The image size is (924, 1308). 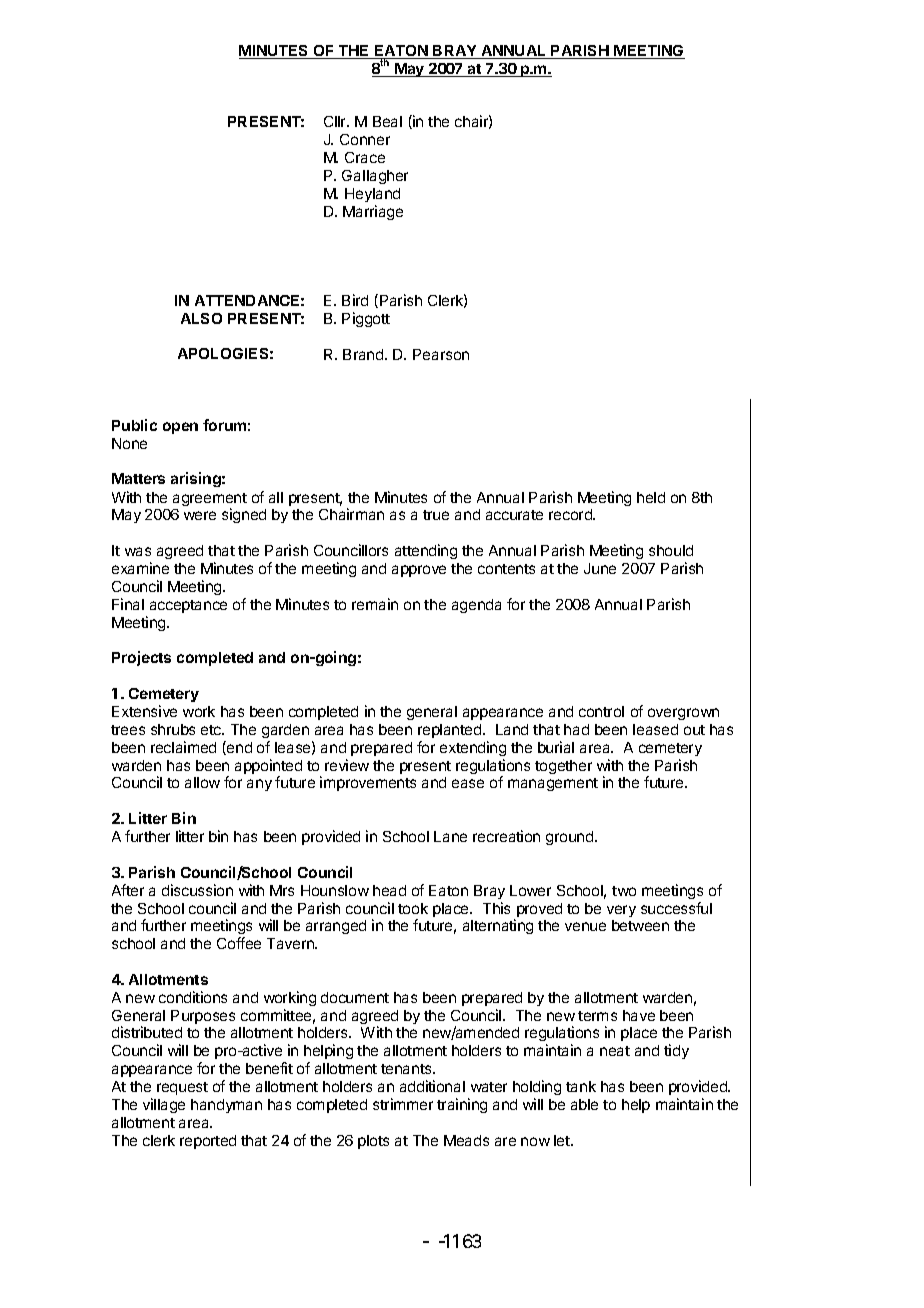 What do you see at coordinates (375, 604) in the page?
I see `remain` at bounding box center [375, 604].
